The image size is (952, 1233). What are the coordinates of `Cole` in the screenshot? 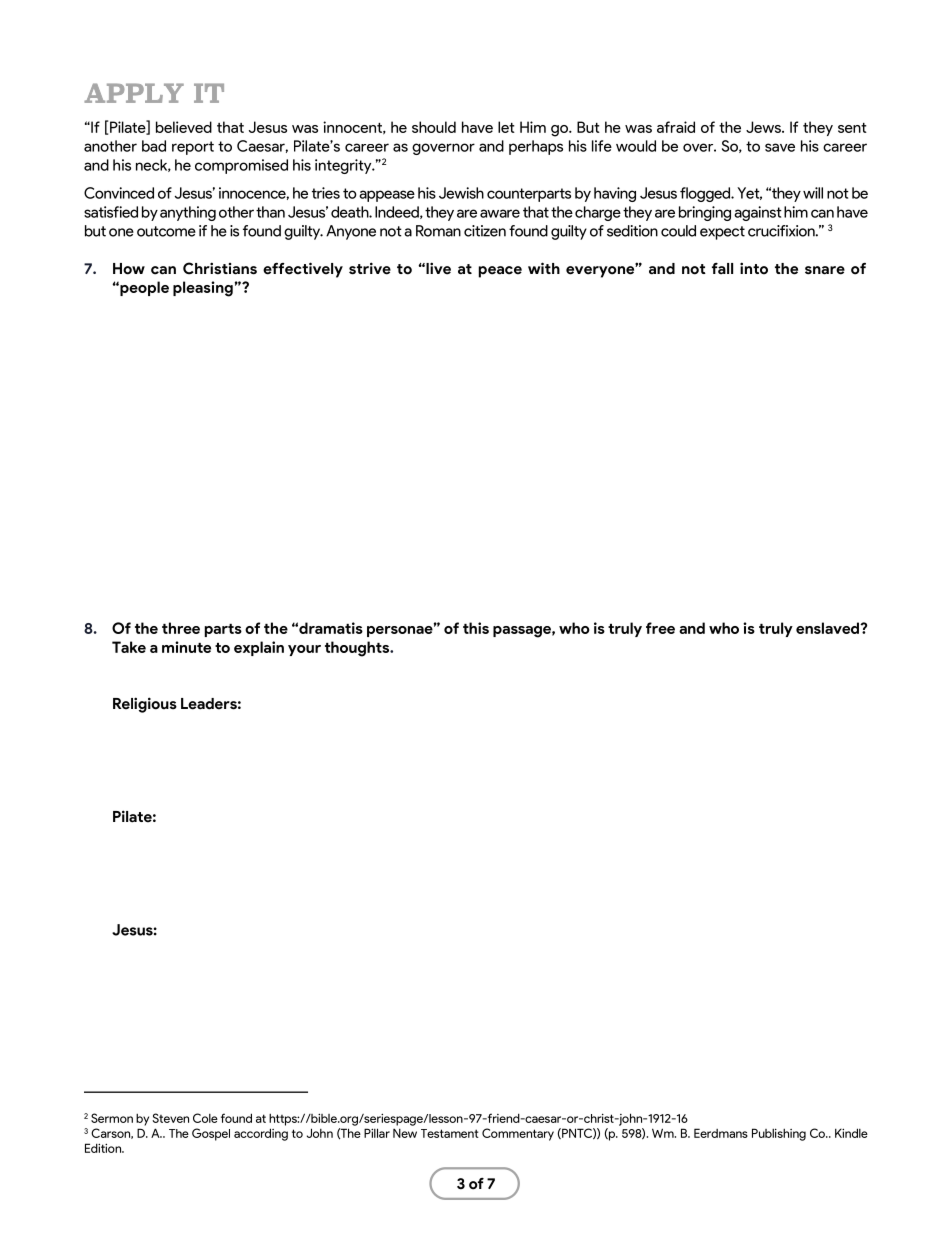 It's located at (205, 1118).
